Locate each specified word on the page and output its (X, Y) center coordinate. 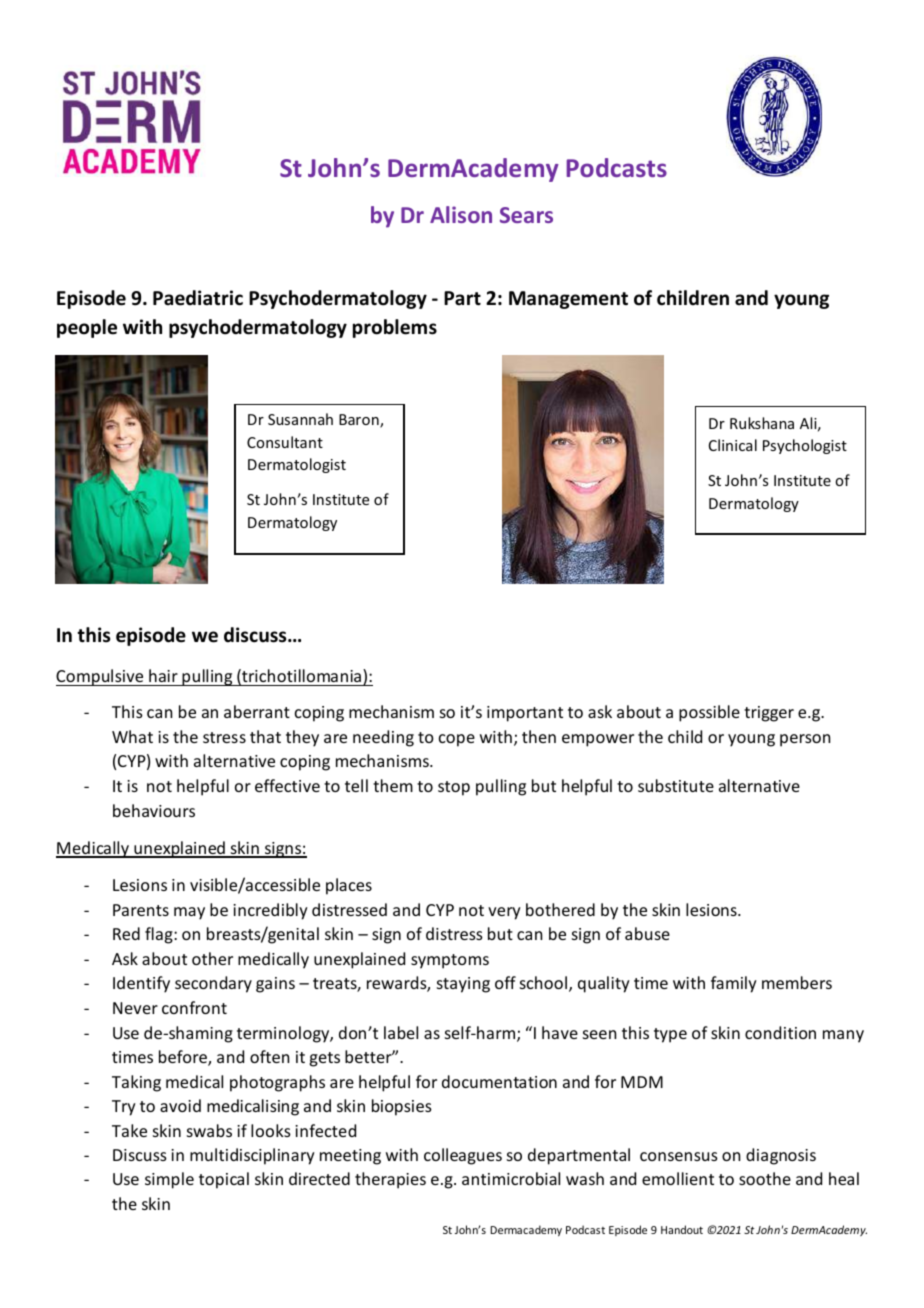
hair (163, 675)
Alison (461, 214)
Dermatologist (297, 465)
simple (169, 1180)
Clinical (733, 445)
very (504, 913)
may (189, 913)
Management (568, 300)
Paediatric (198, 298)
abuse (647, 933)
